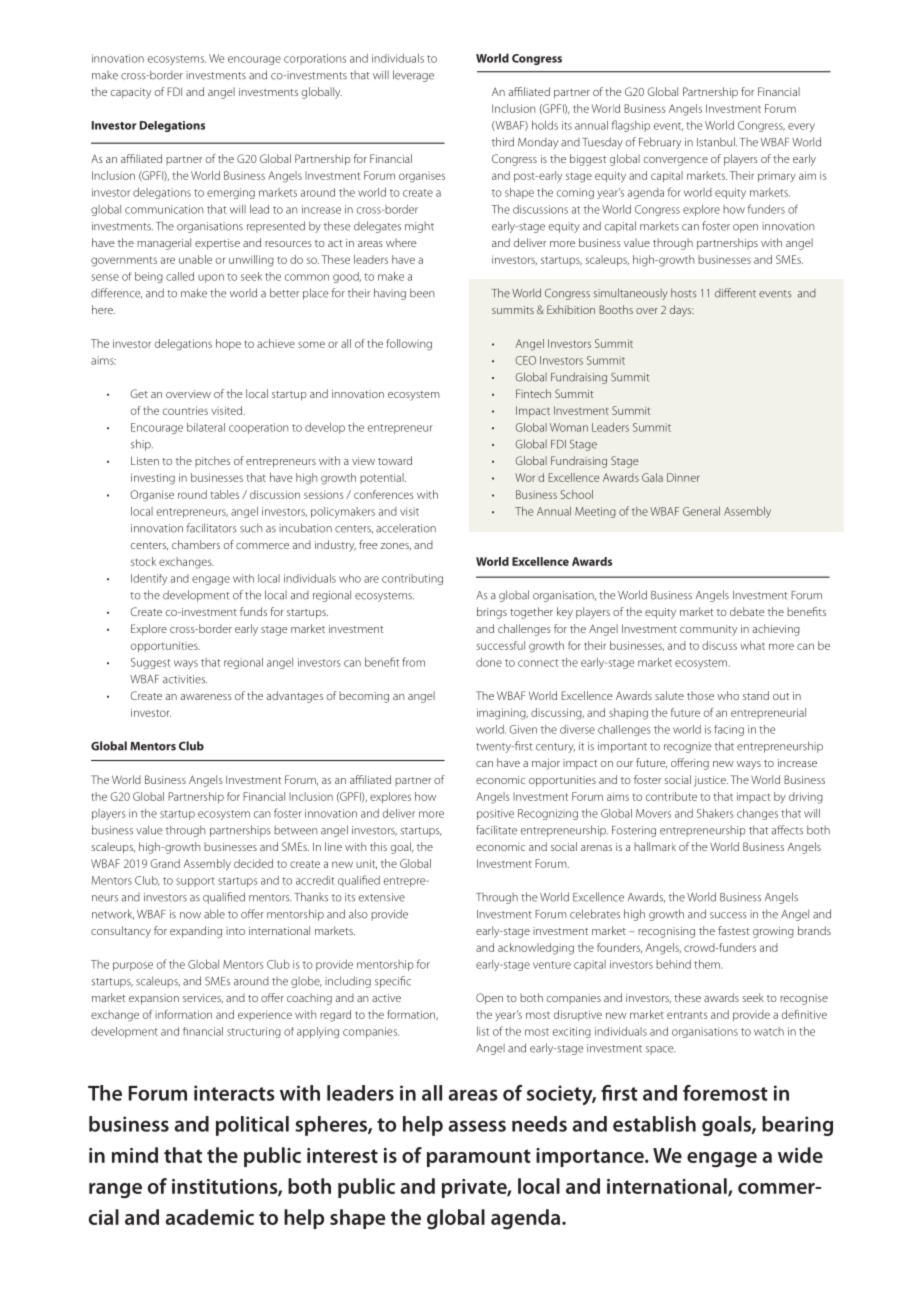 The image size is (924, 1308). I want to click on done, so click(489, 662).
